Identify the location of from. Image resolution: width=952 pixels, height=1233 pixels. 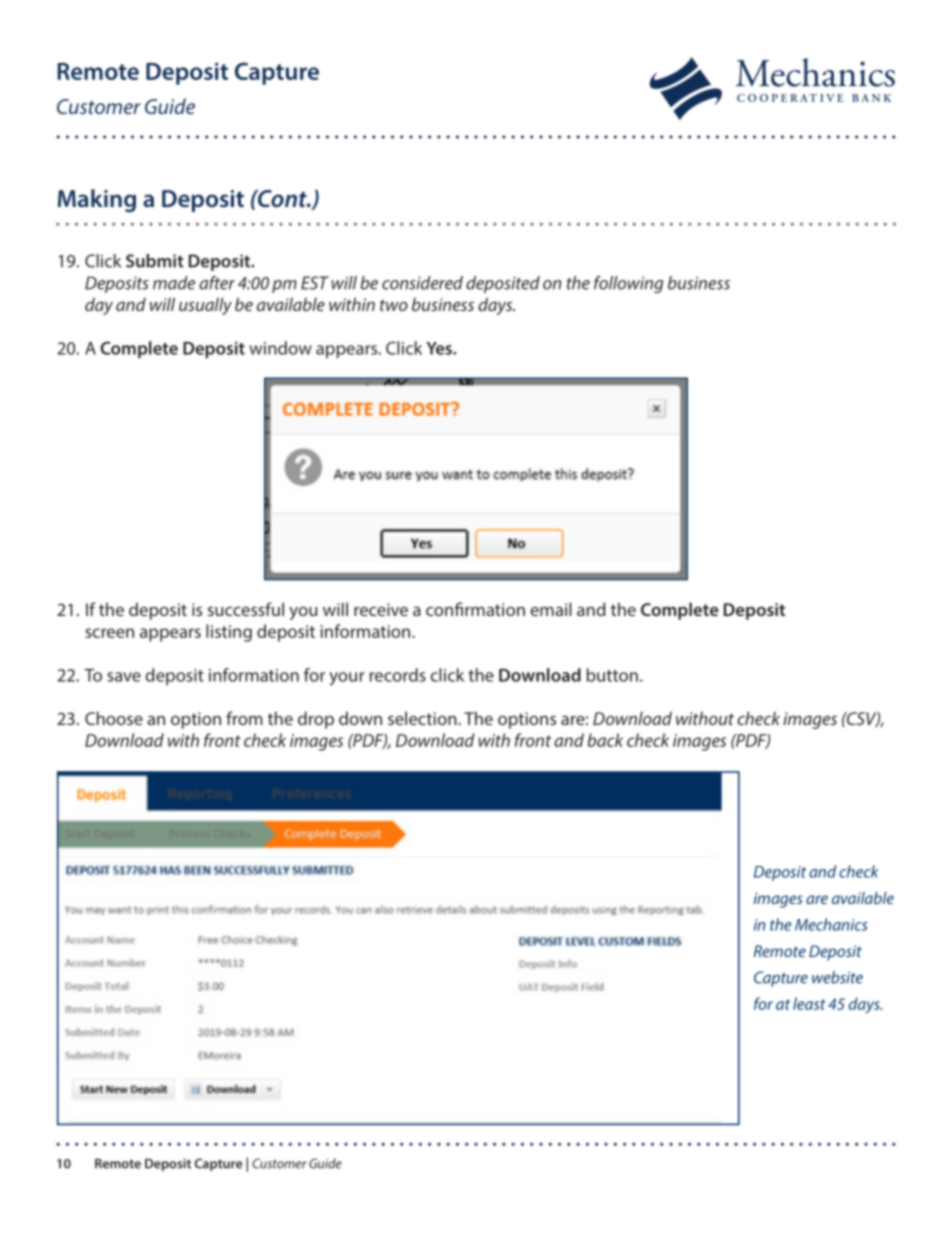
(244, 718).
